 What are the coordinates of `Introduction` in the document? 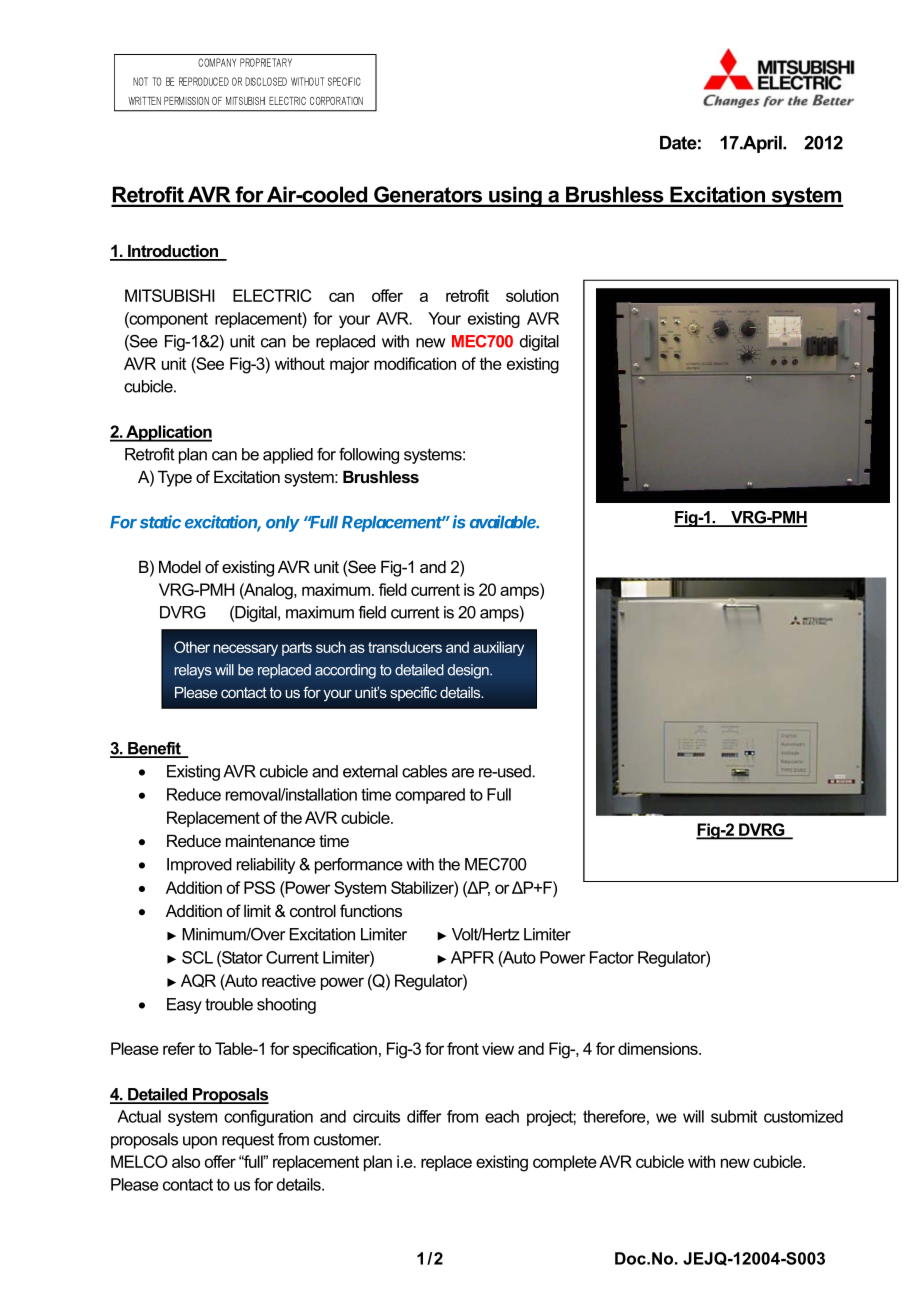 It's located at (173, 252).
